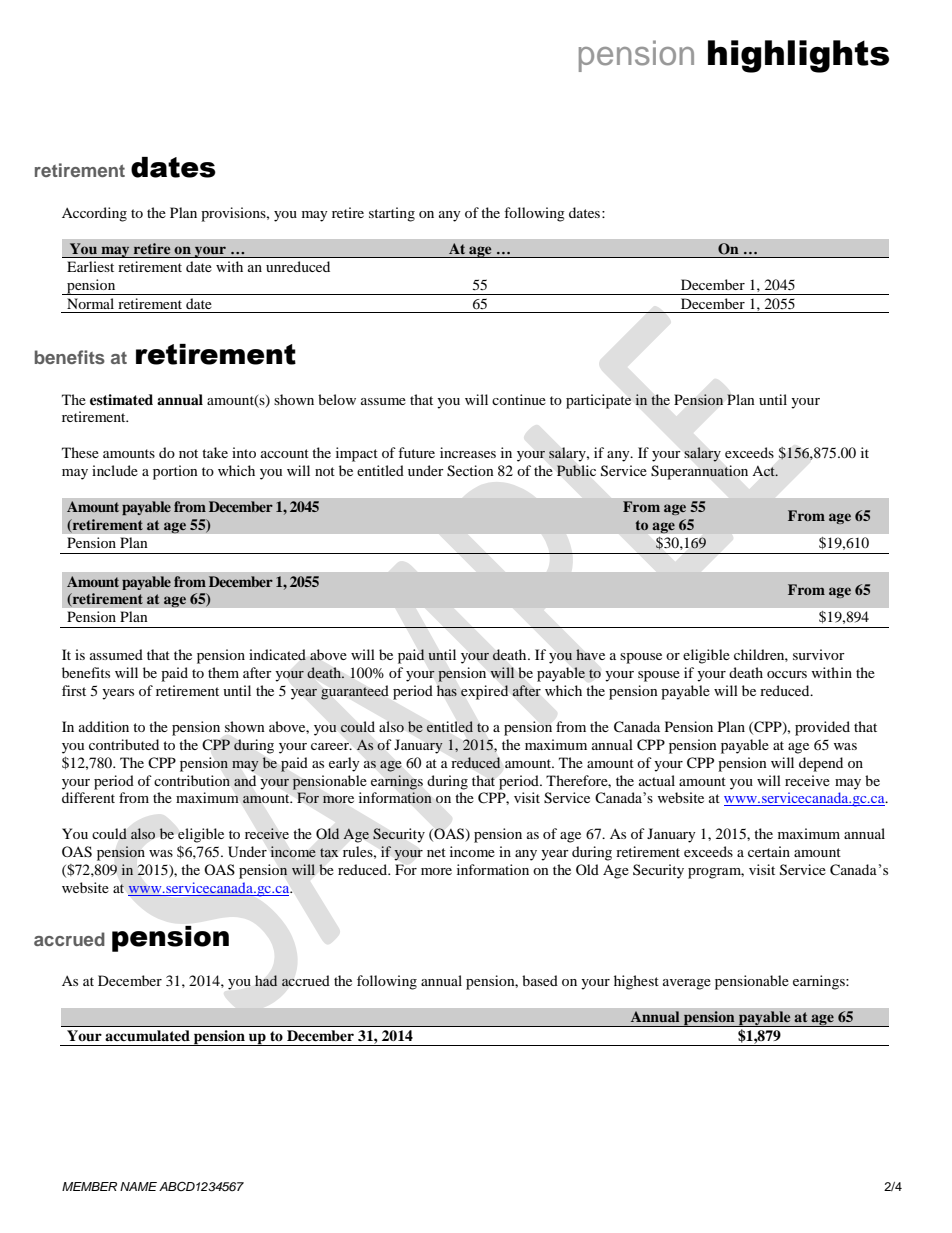 Image resolution: width=952 pixels, height=1233 pixels. I want to click on starting, so click(392, 214).
